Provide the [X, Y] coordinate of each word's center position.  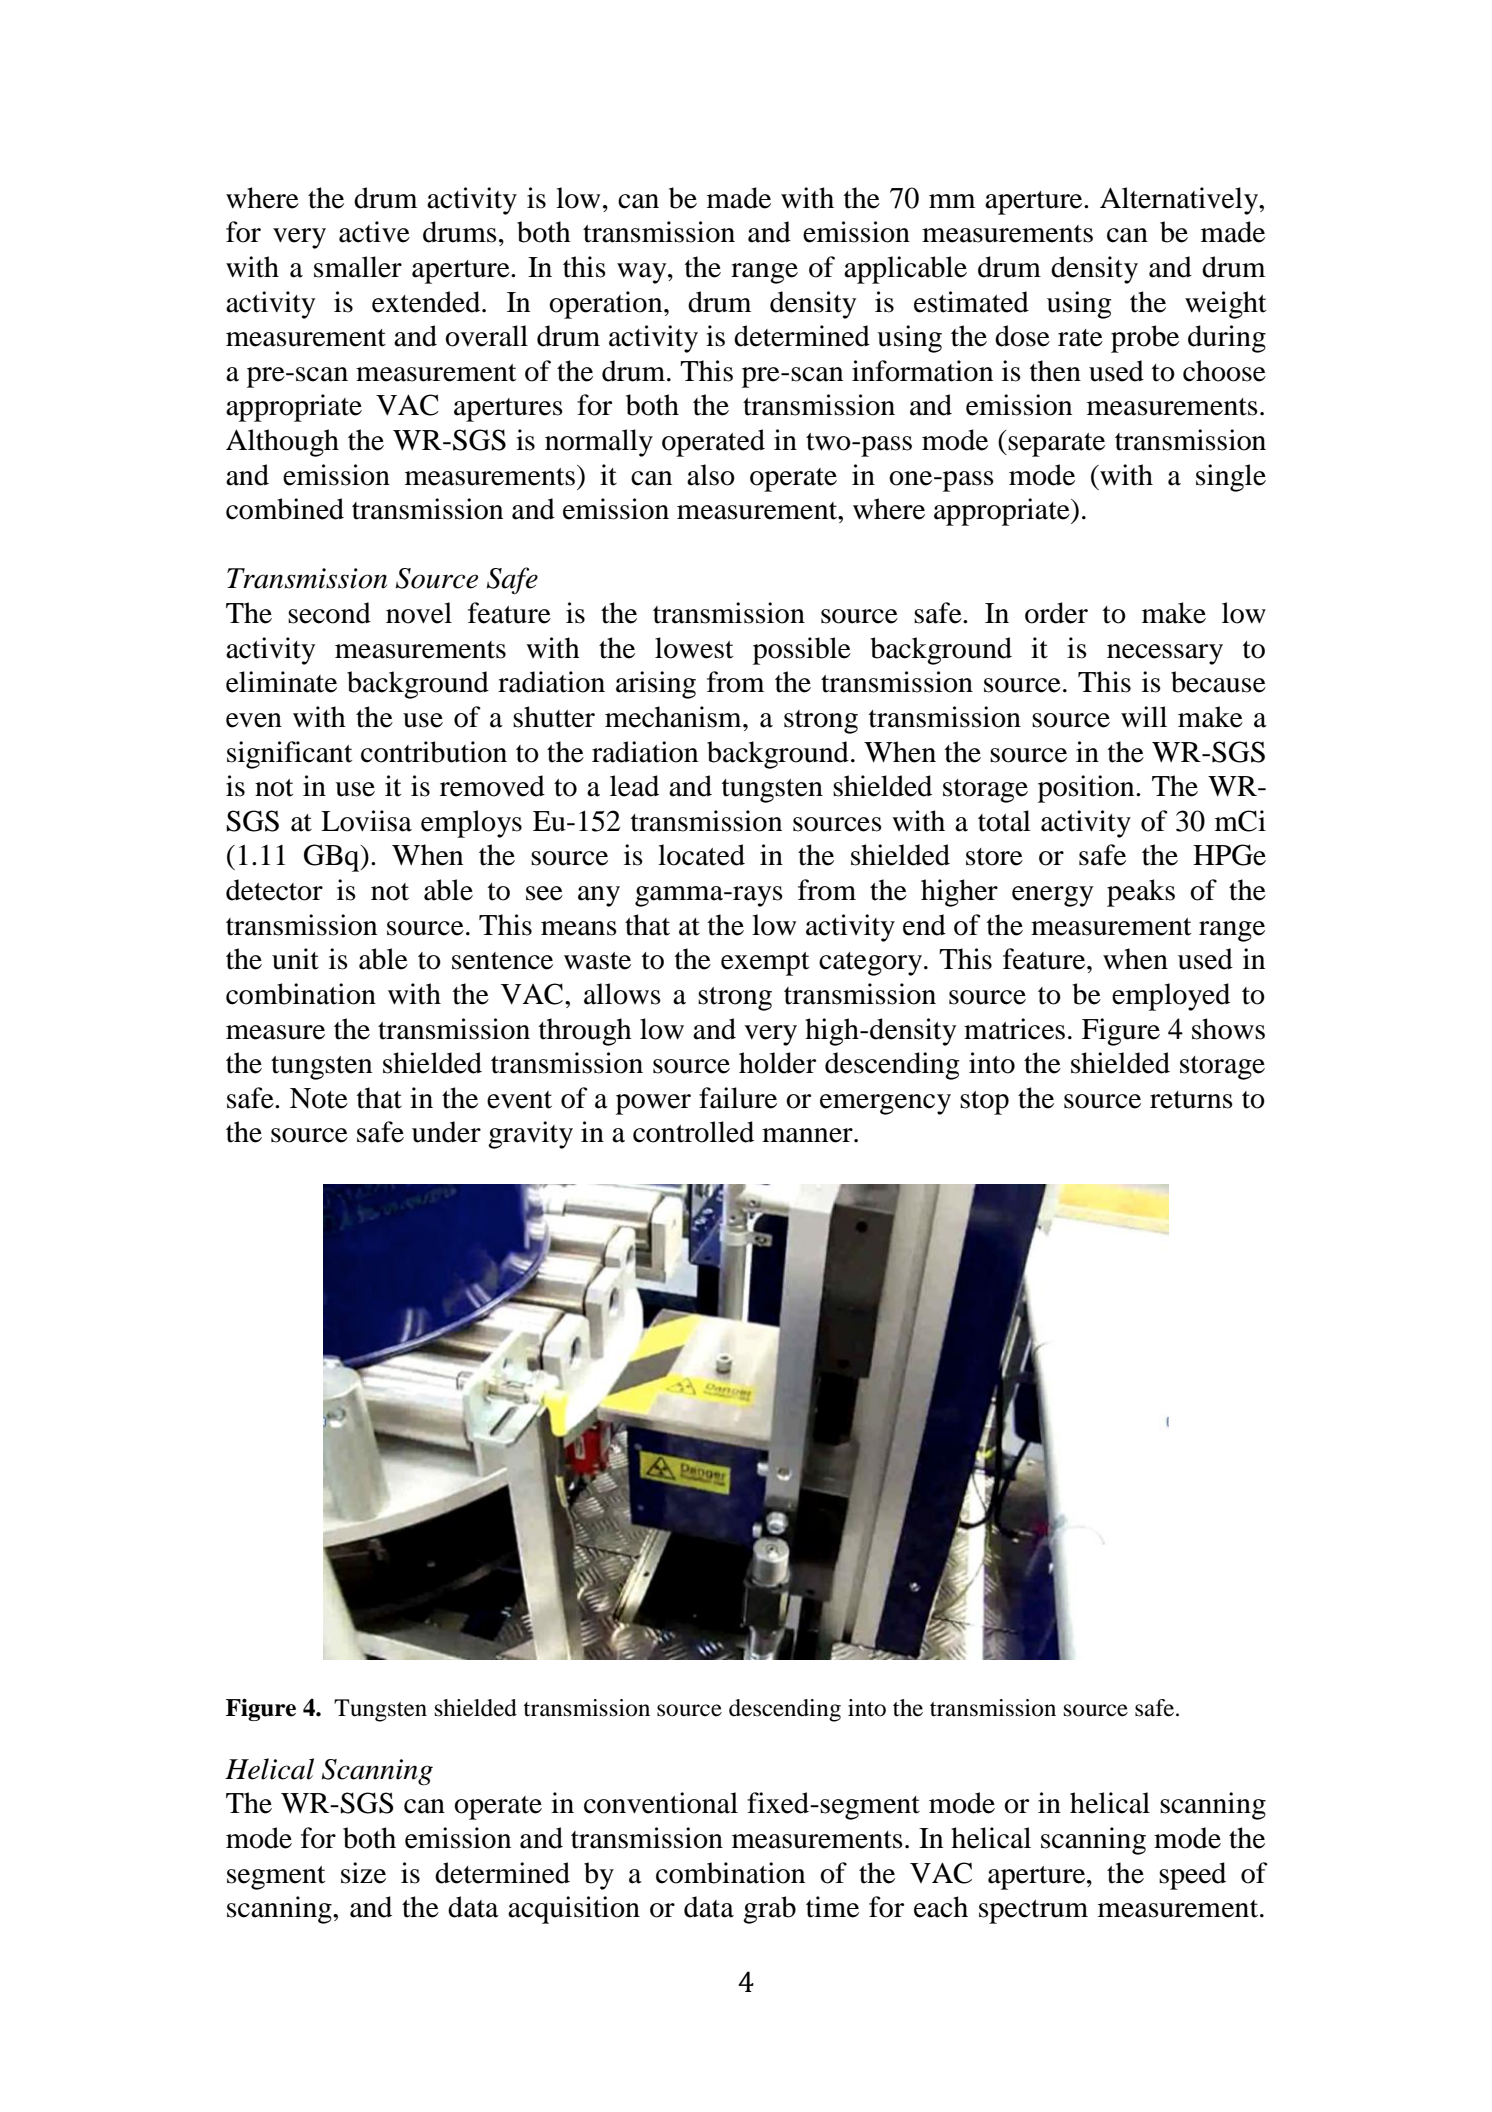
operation [607, 305]
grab [769, 1910]
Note [319, 1098]
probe [1145, 339]
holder [777, 1063]
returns [1191, 1100]
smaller [358, 267]
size [363, 1873]
